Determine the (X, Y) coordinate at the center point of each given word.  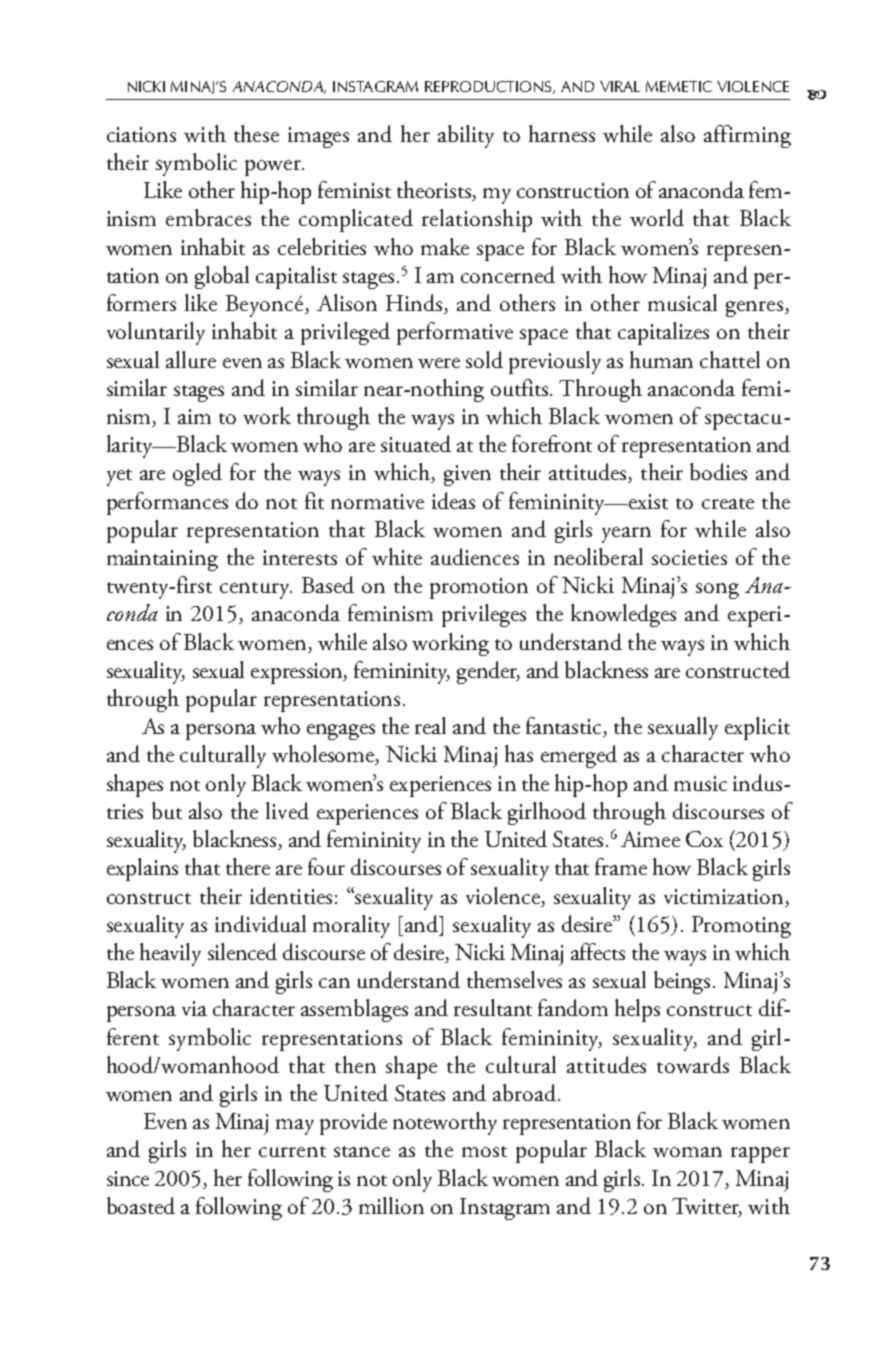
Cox (704, 839)
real (430, 725)
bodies (718, 471)
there (248, 866)
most (484, 1151)
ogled (197, 474)
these (256, 133)
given (467, 475)
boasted (141, 1205)
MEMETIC (679, 86)
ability (466, 136)
